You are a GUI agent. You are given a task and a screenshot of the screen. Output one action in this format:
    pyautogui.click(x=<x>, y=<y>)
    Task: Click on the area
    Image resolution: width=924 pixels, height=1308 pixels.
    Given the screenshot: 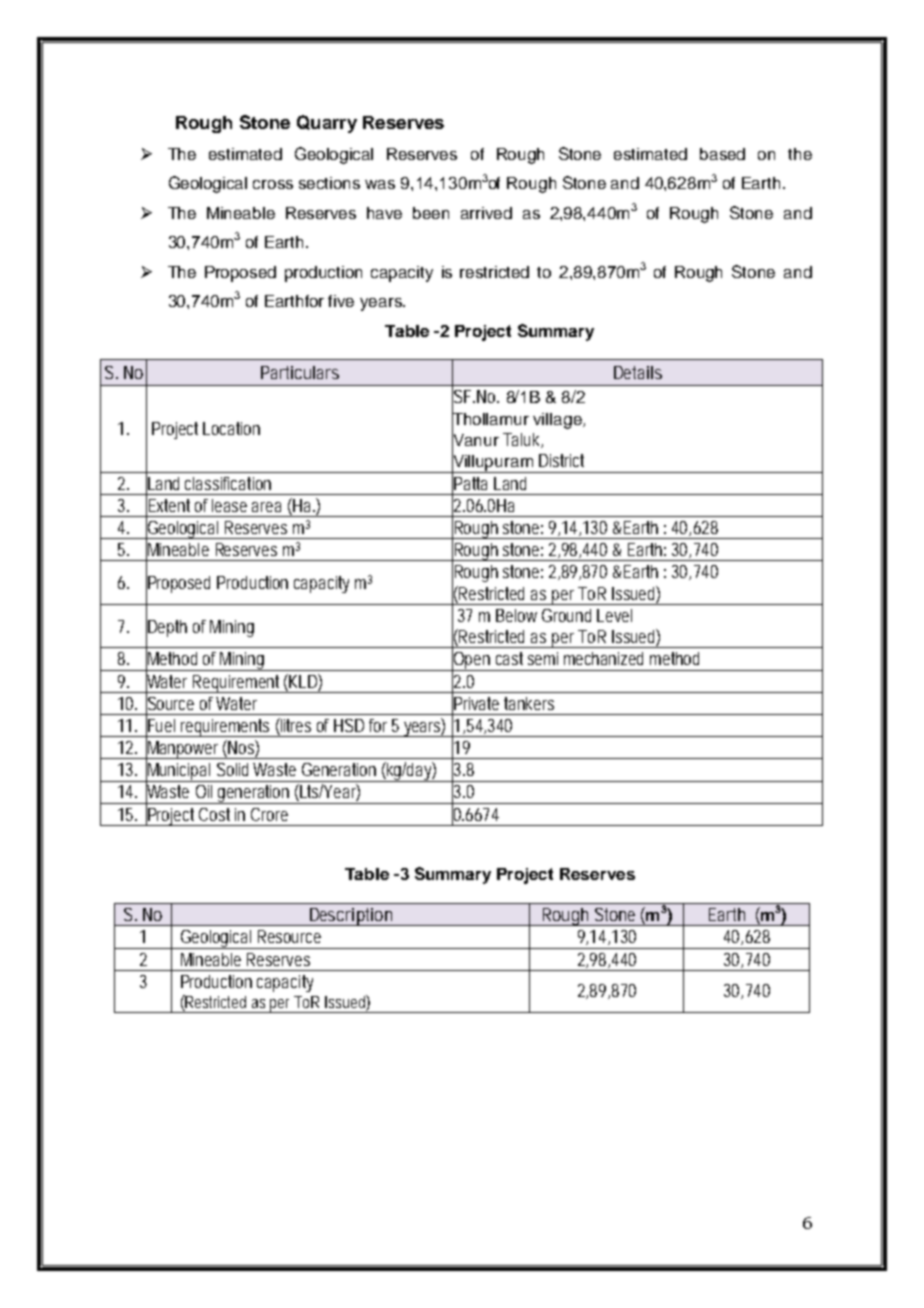 What is the action you would take?
    pyautogui.click(x=266, y=507)
